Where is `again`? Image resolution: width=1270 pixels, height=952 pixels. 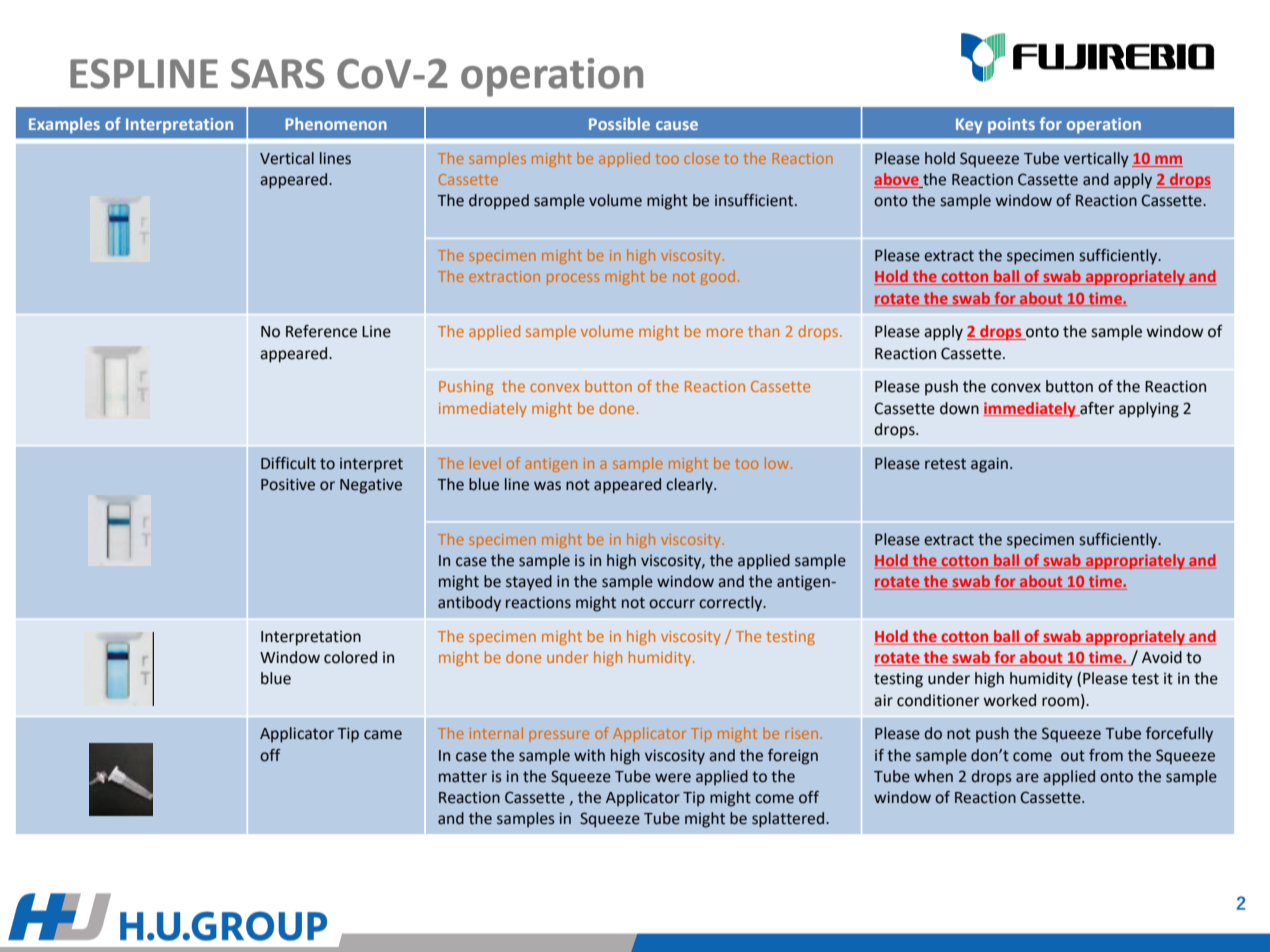
again is located at coordinates (989, 465).
